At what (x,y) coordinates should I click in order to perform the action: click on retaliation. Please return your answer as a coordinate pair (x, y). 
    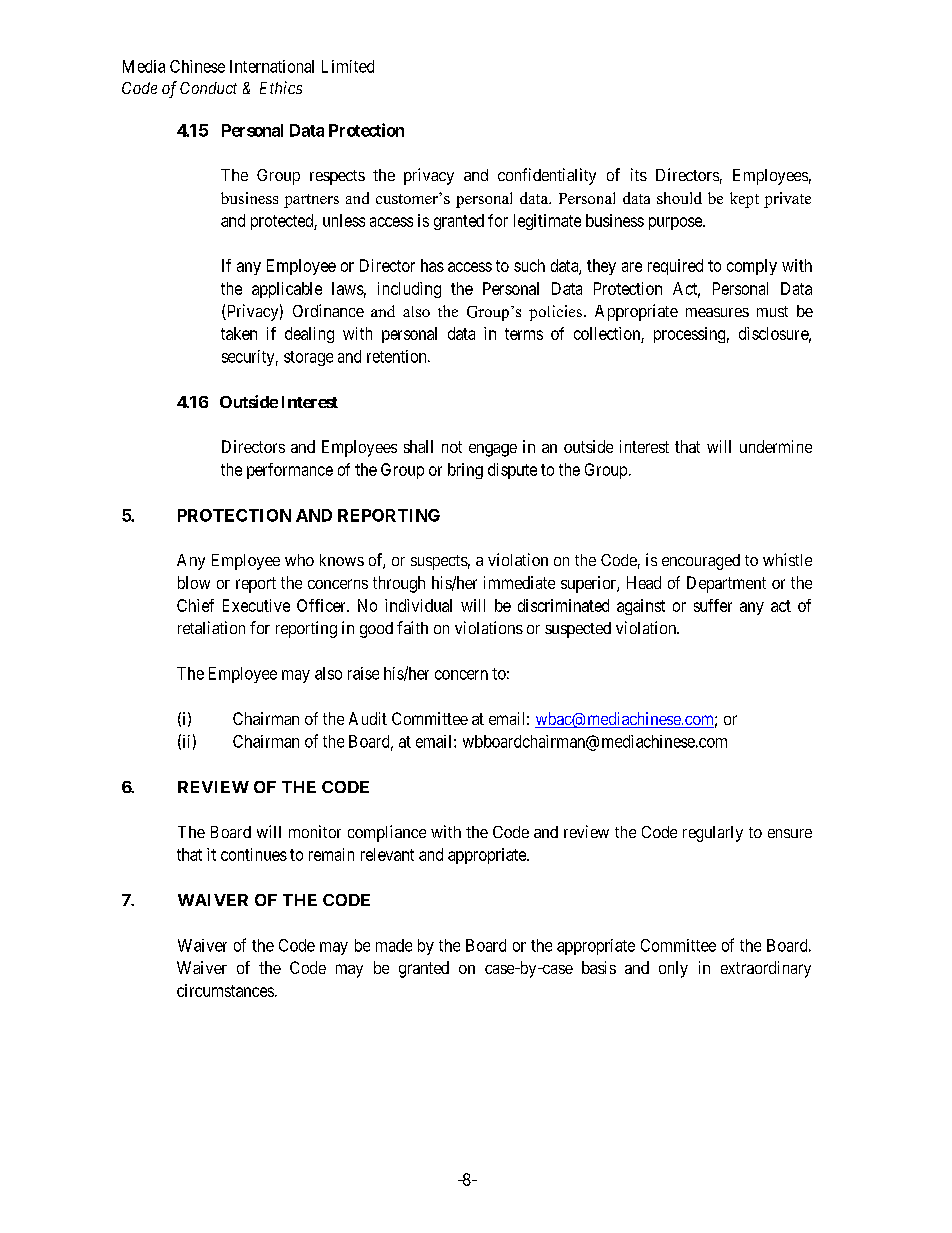
    Looking at the image, I should click on (211, 627).
